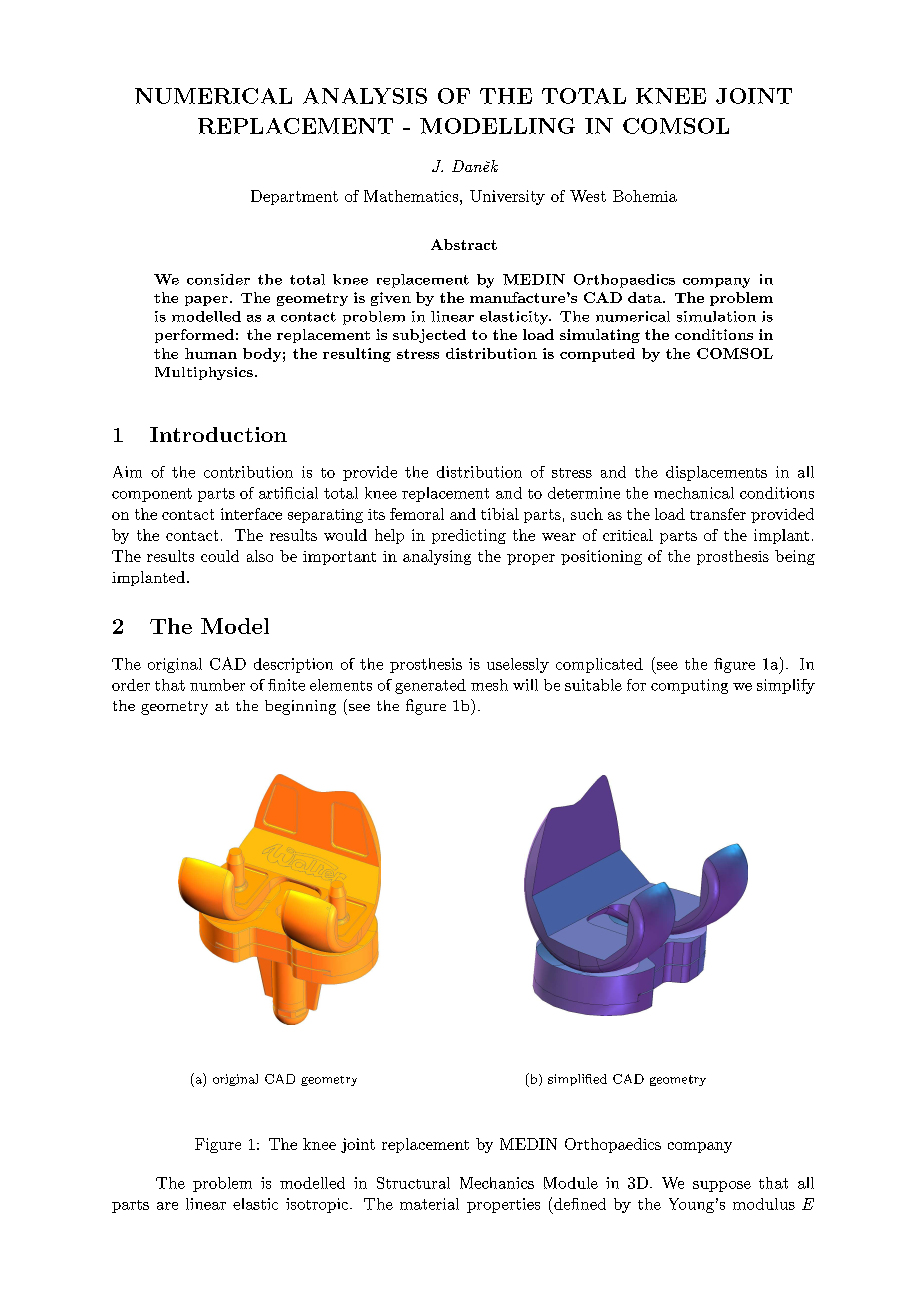 This screenshot has width=924, height=1308. Describe the element at coordinates (217, 685) in the screenshot. I see `number` at that location.
